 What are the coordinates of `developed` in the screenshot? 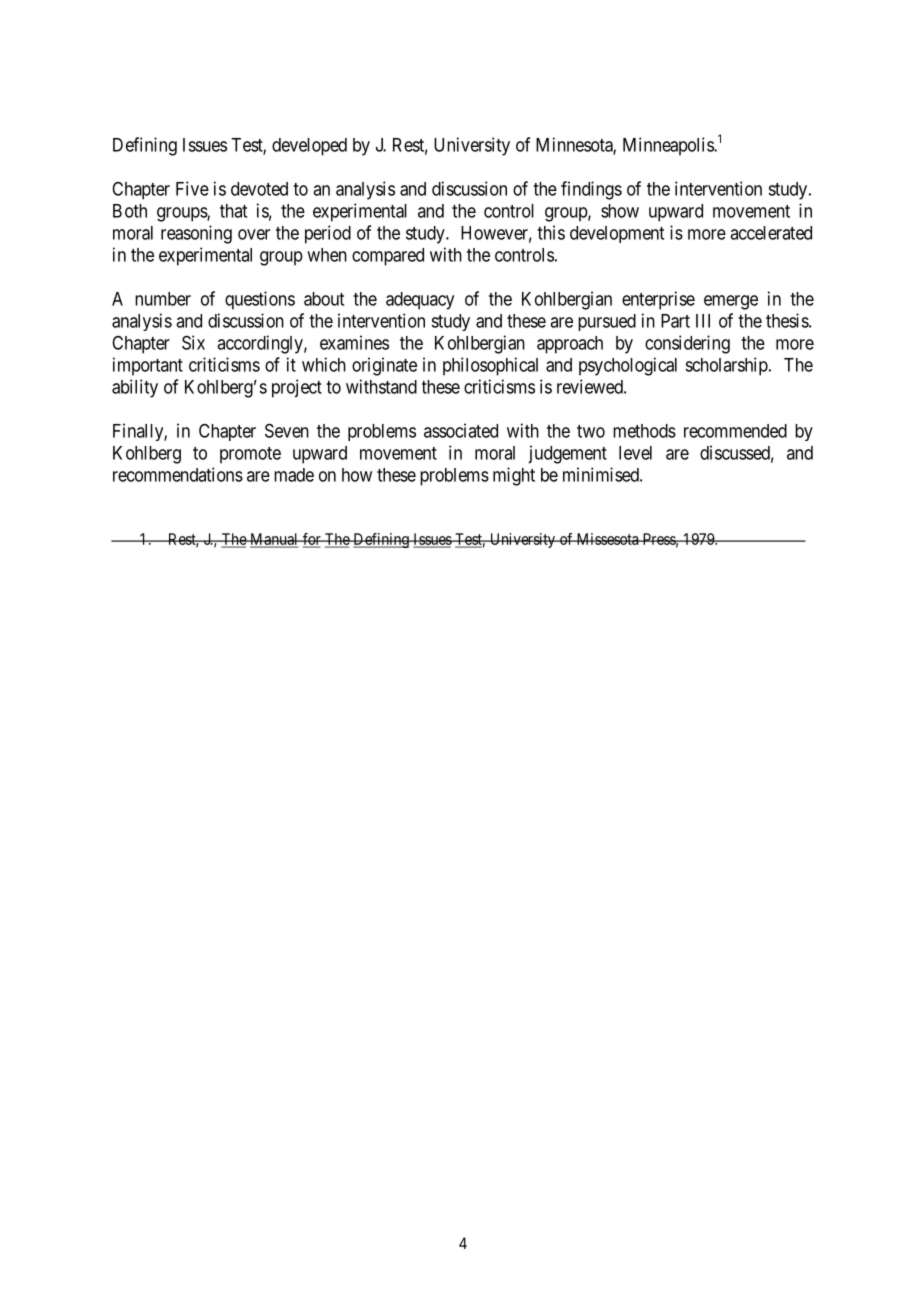 It's located at (309, 147).
